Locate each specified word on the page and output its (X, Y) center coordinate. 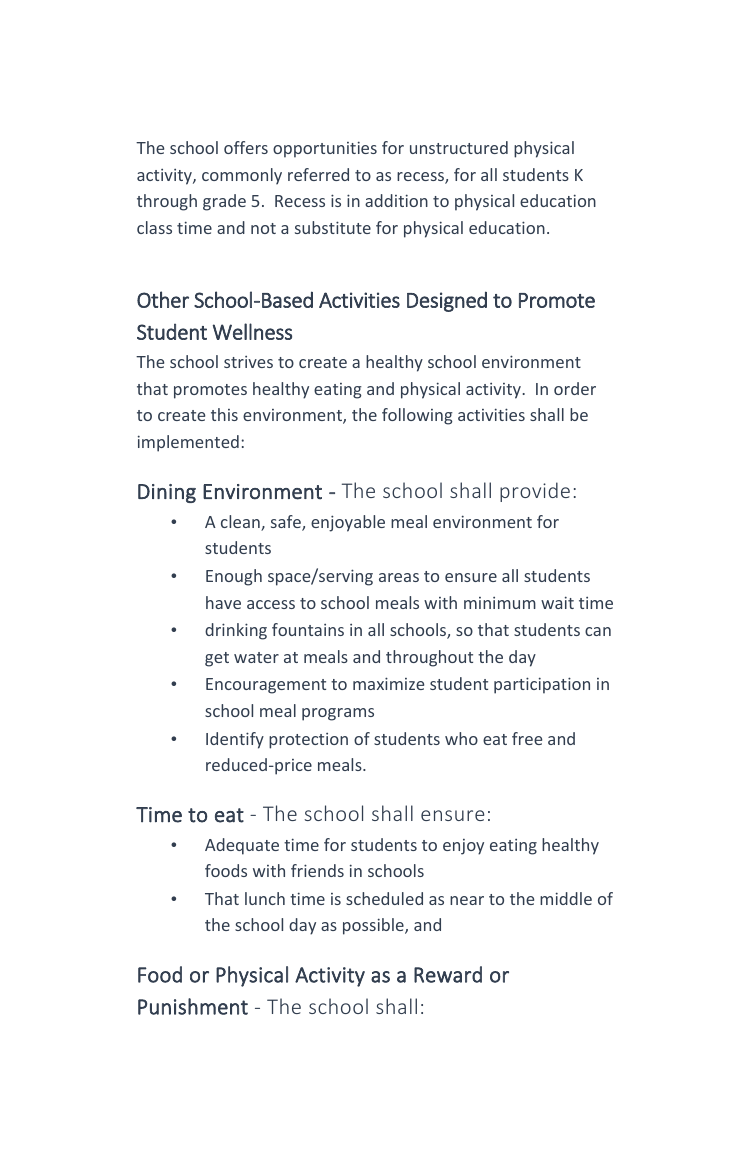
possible (374, 926)
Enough (234, 577)
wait (557, 602)
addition (396, 200)
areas (399, 577)
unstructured (459, 147)
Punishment (193, 1006)
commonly (242, 176)
